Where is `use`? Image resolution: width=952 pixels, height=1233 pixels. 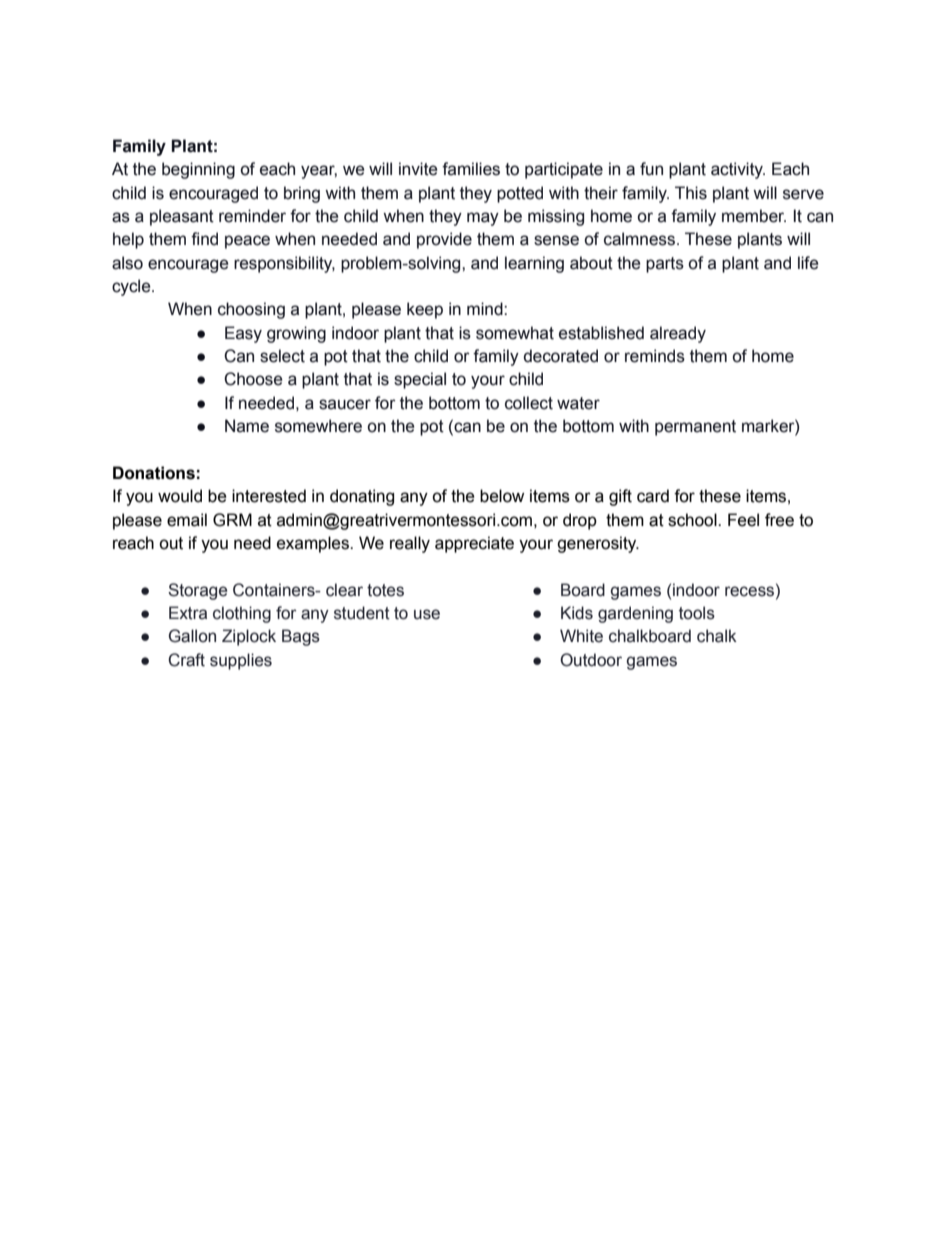
use is located at coordinates (427, 614).
